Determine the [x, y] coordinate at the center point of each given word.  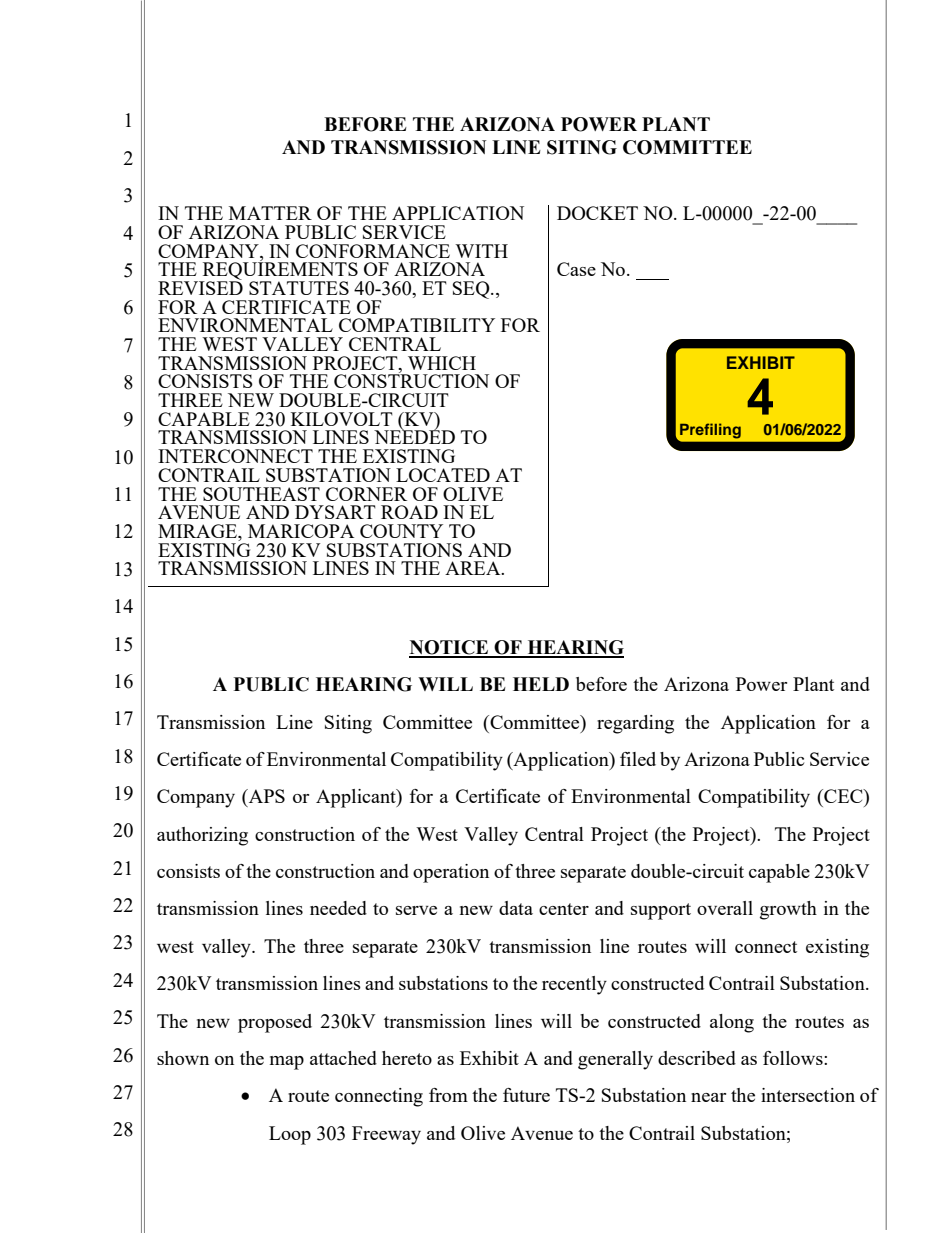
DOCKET [597, 213]
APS [266, 796]
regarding [635, 724]
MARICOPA [301, 531]
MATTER [270, 213]
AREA [474, 568]
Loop [290, 1135]
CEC [843, 796]
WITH [481, 251]
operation [451, 873]
